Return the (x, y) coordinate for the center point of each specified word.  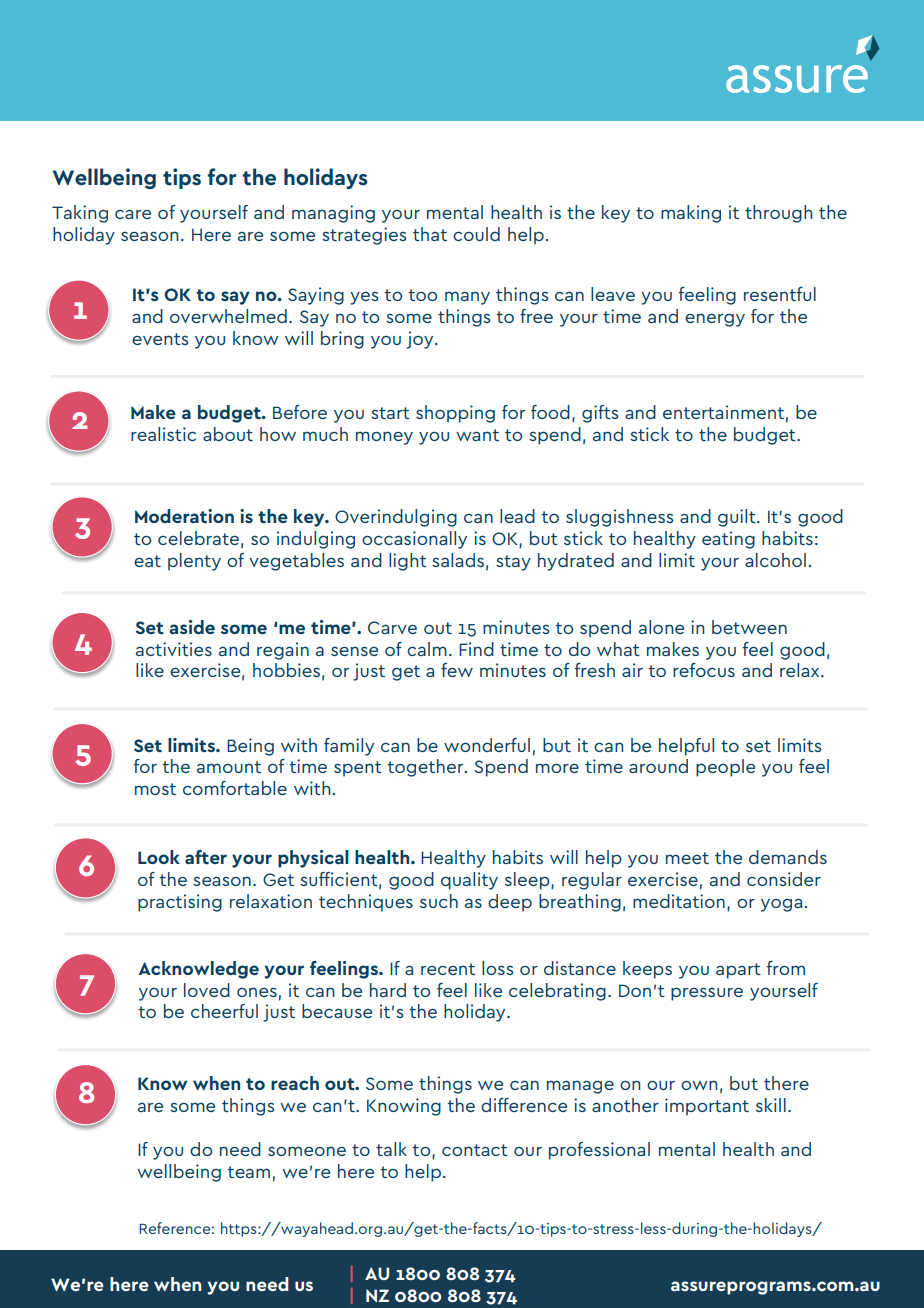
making (691, 214)
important (707, 1107)
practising (180, 903)
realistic (163, 434)
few (457, 670)
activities (174, 649)
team (248, 1172)
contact (475, 1150)
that (430, 234)
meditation (679, 901)
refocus (704, 670)
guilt (738, 518)
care (133, 214)
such (439, 901)
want (477, 435)
